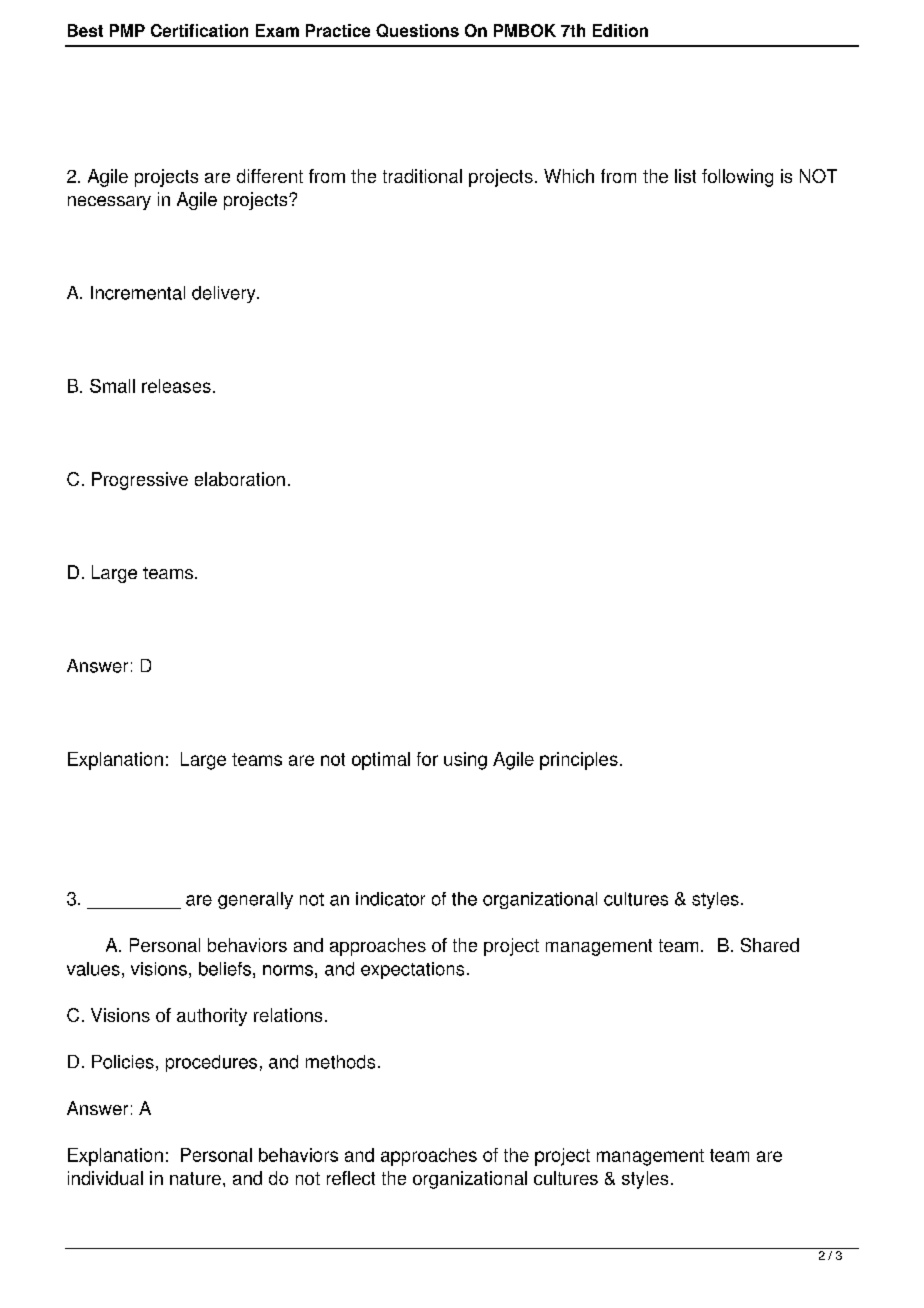 This document has width=924, height=1308. I want to click on Edition, so click(620, 30).
